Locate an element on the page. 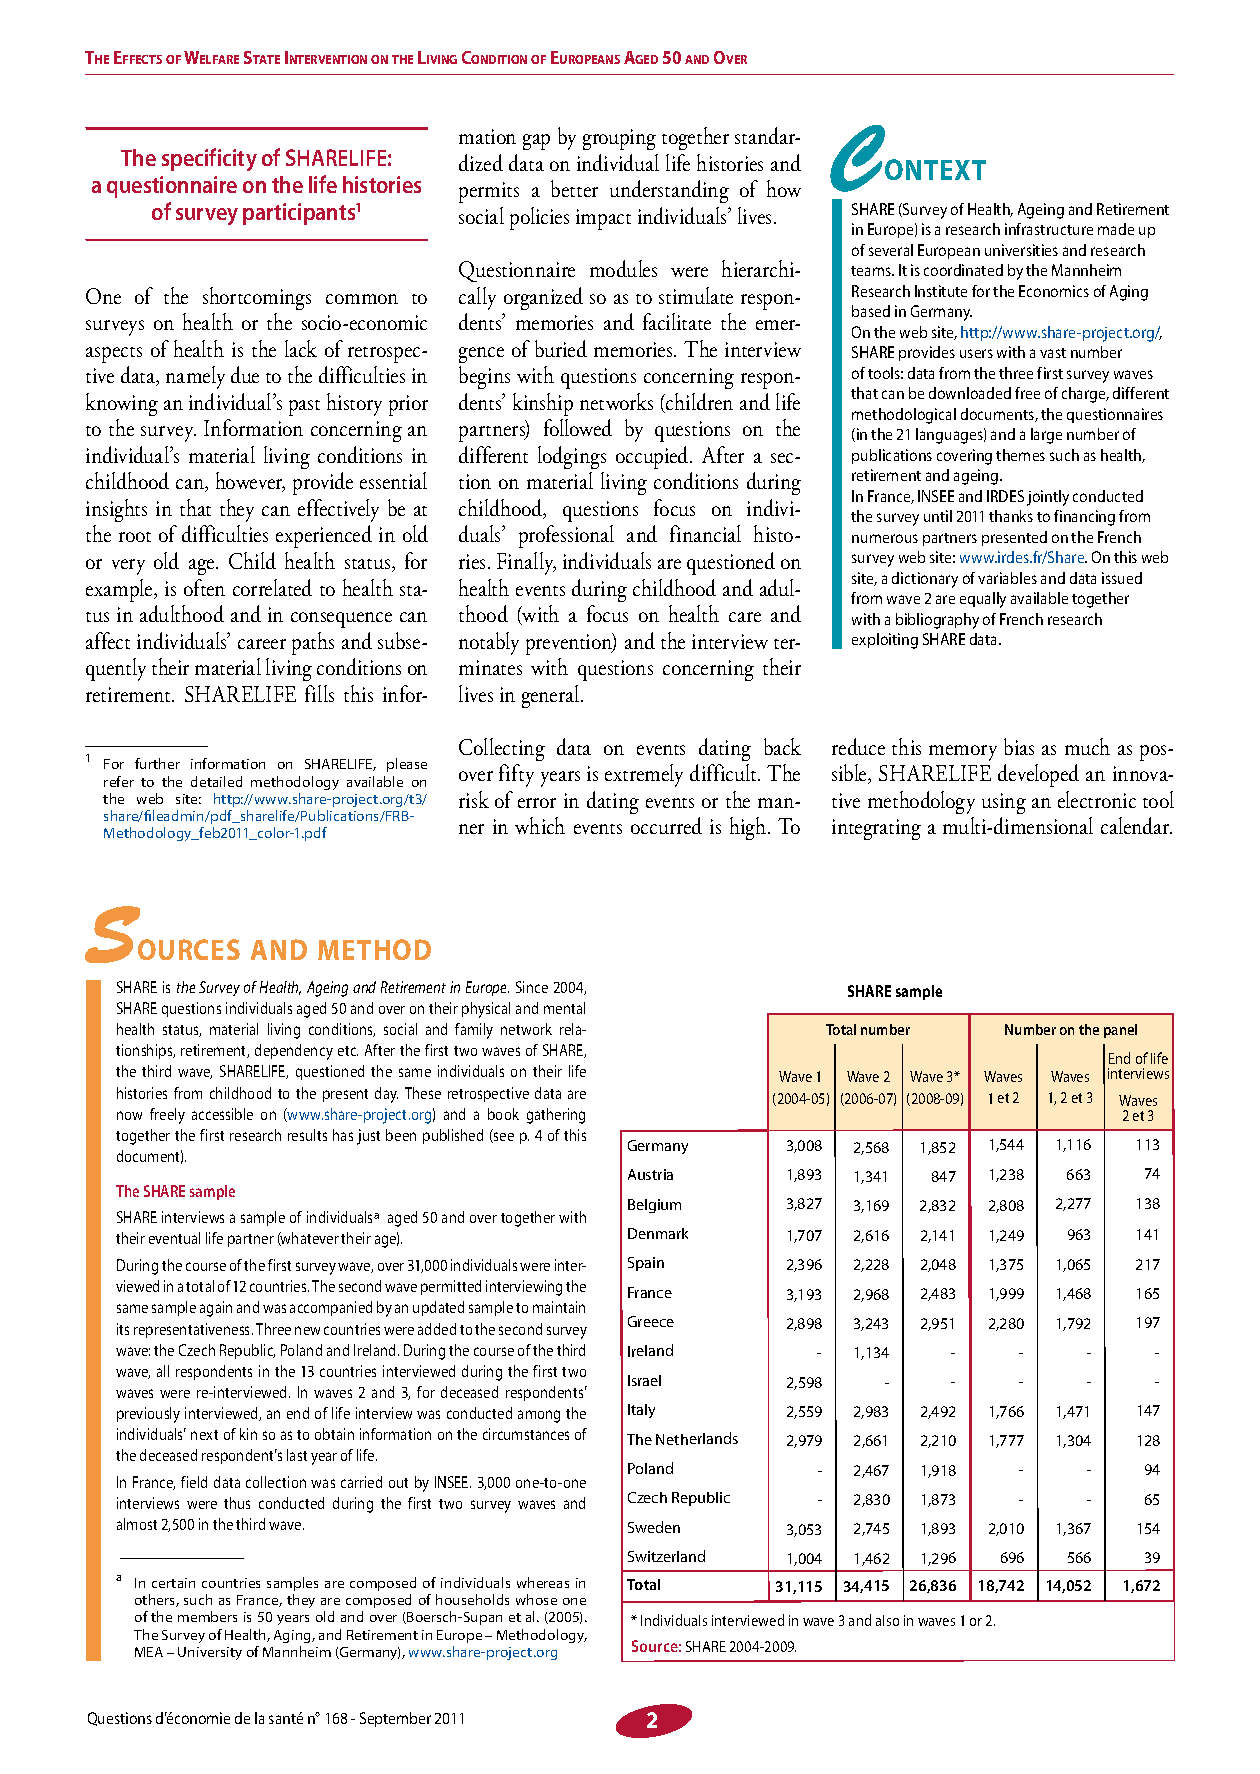  better is located at coordinates (574, 188).
